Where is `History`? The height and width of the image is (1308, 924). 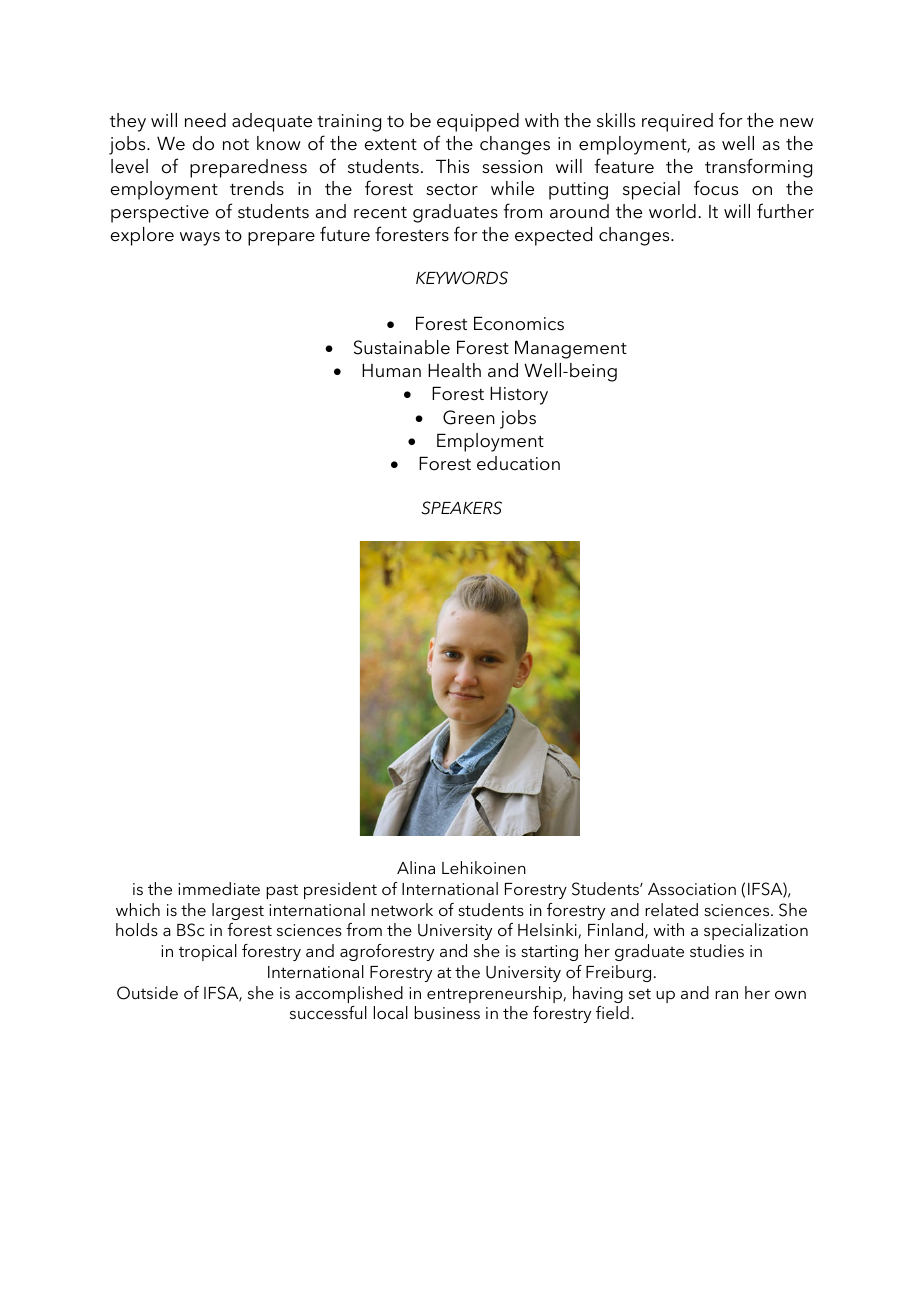
History is located at coordinates (519, 395).
